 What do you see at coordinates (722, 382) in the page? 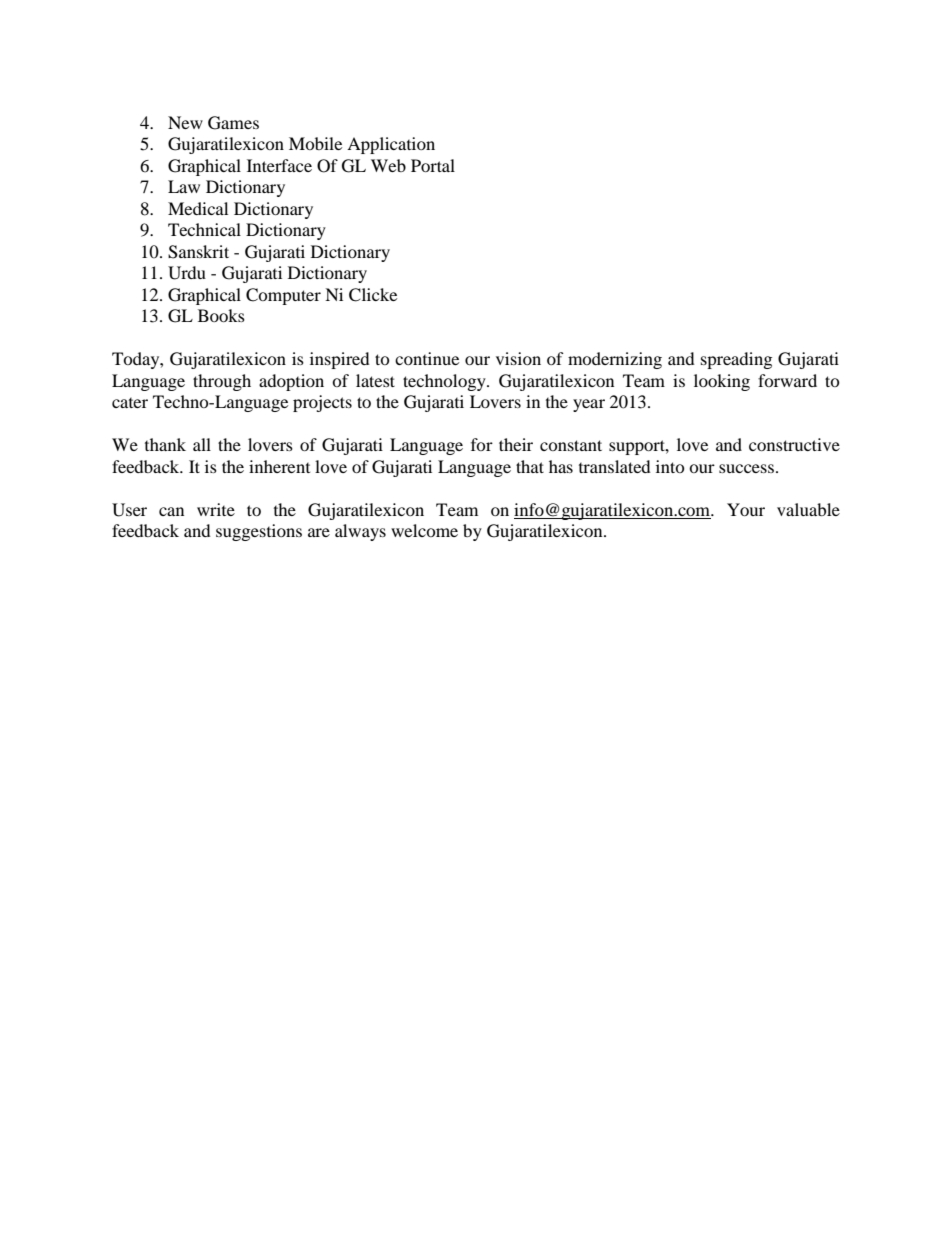
I see `looking` at bounding box center [722, 382].
